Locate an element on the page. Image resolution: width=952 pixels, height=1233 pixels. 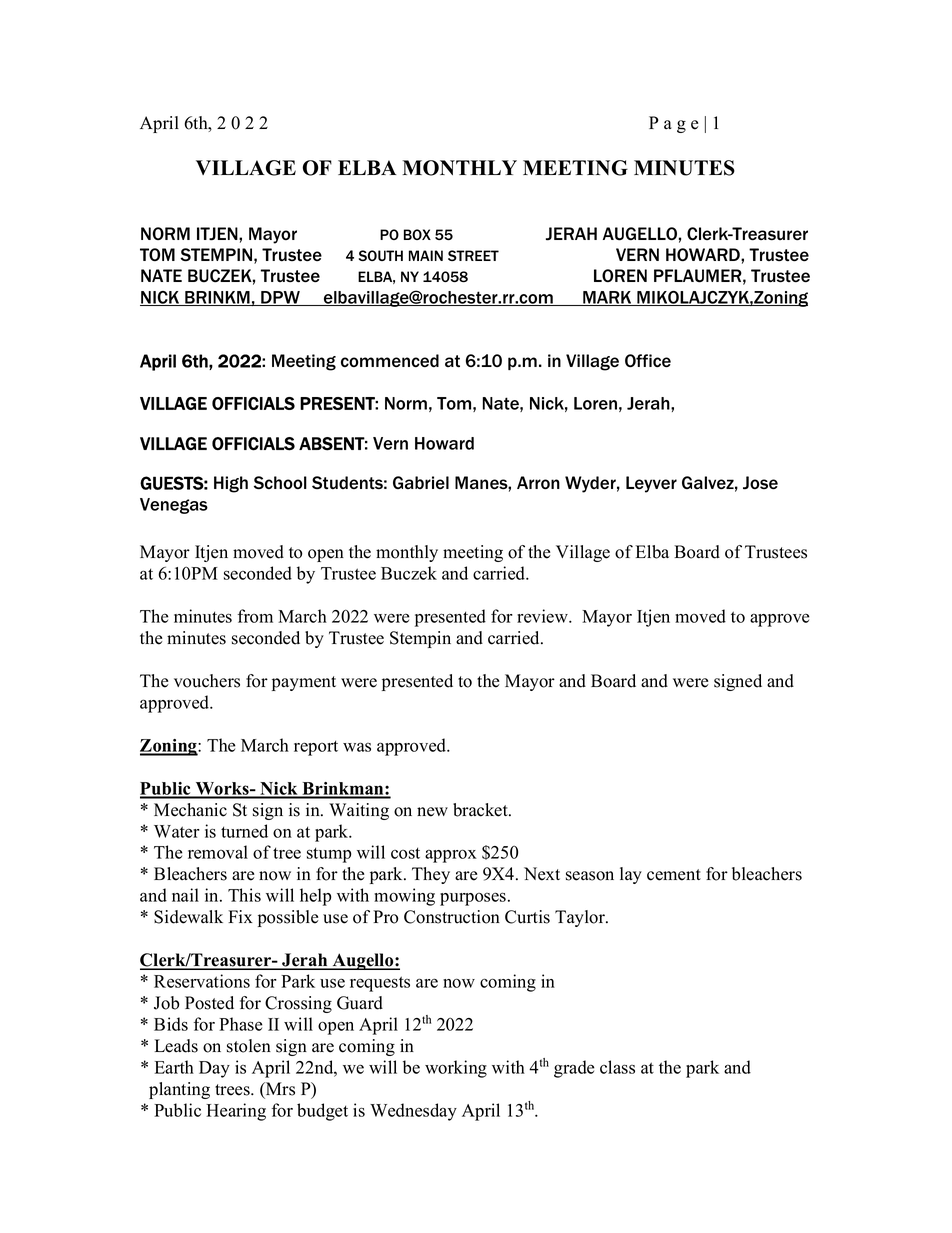
MARK is located at coordinates (607, 298).
